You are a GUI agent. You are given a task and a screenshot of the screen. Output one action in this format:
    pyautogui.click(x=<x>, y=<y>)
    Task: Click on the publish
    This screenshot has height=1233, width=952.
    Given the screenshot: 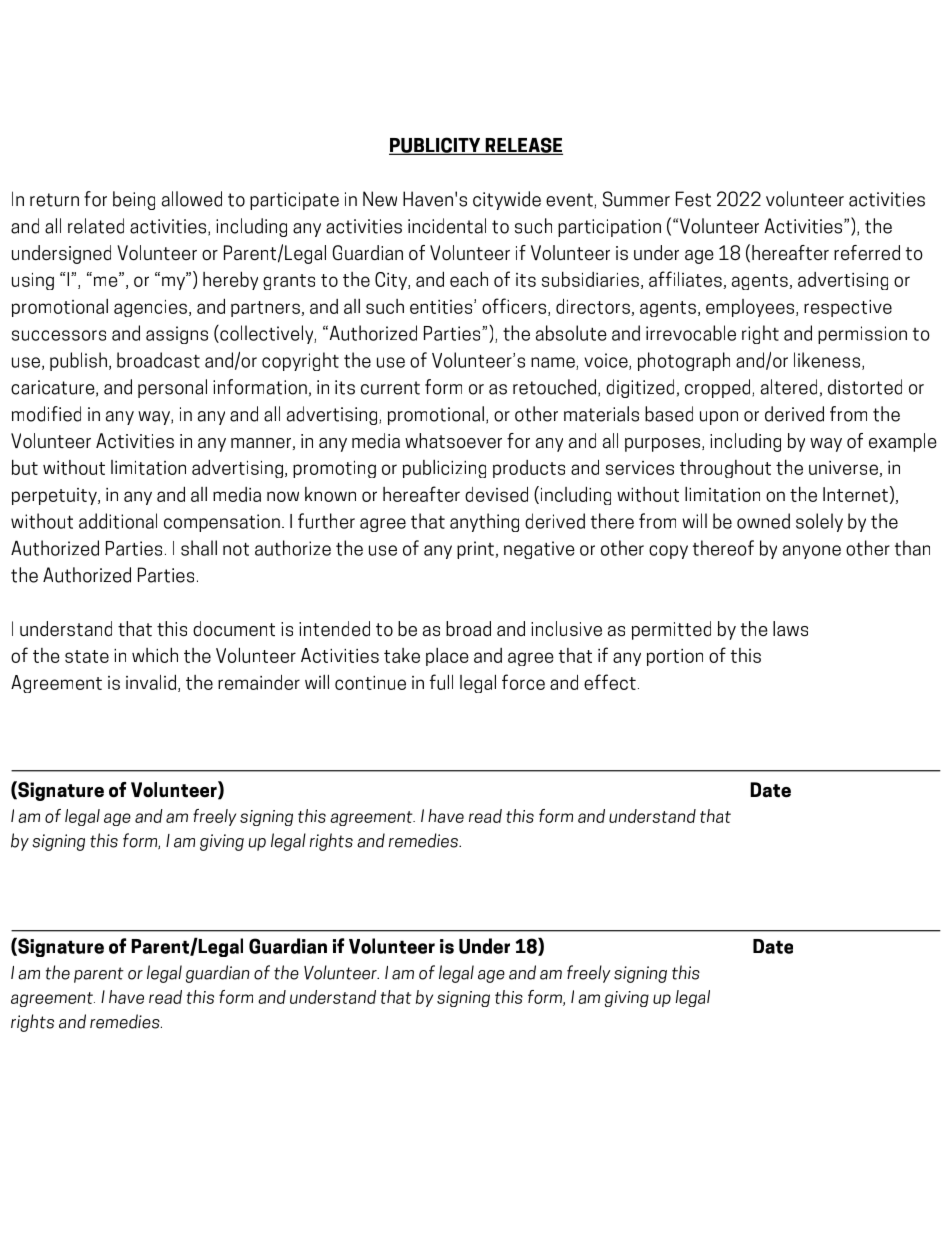 What is the action you would take?
    pyautogui.click(x=78, y=361)
